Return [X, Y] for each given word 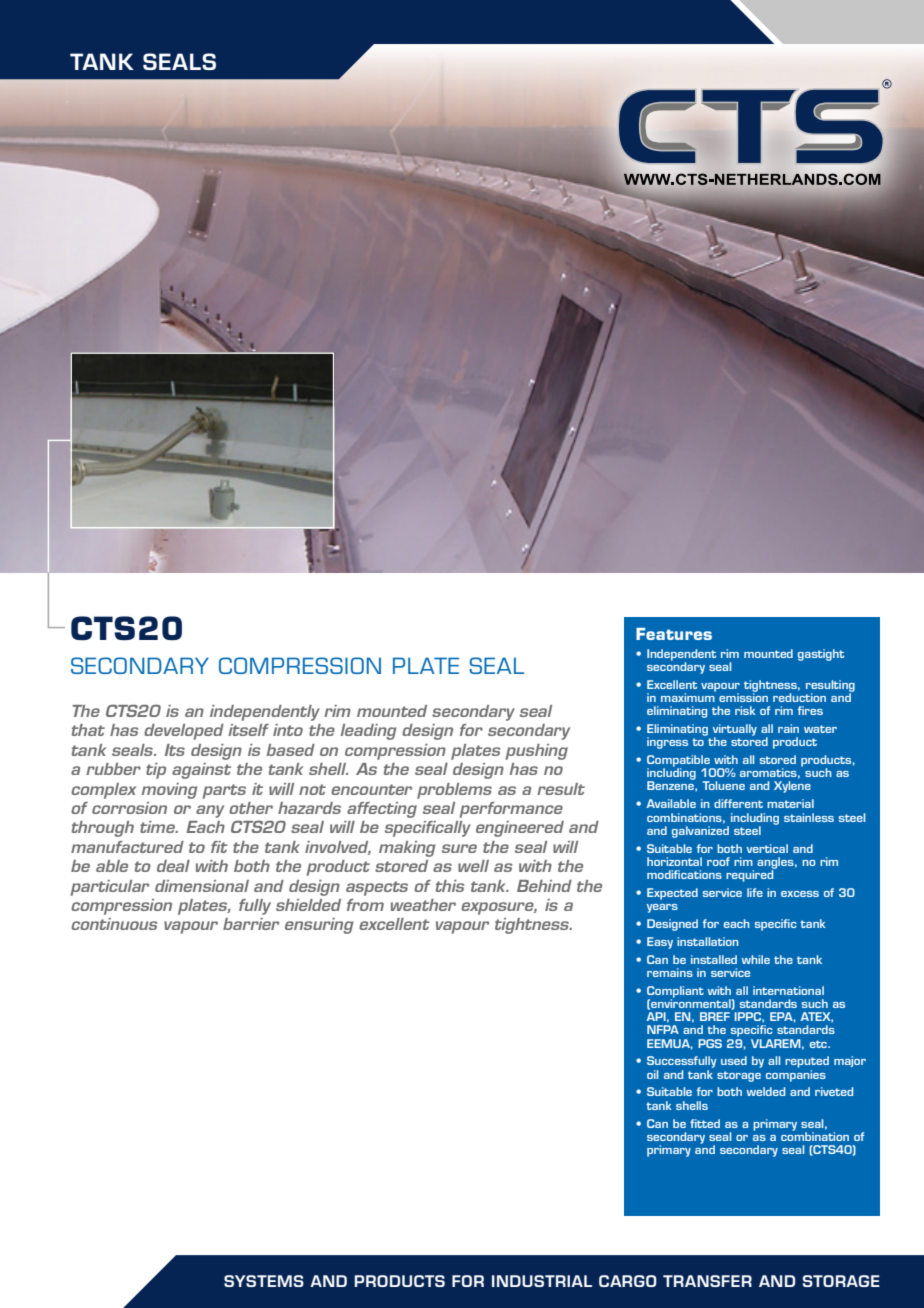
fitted [705, 1123]
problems [454, 791]
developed [184, 732]
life [755, 892]
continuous [114, 924]
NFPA [663, 1029]
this [450, 886]
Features [674, 634]
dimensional [202, 886]
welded [766, 1091]
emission [743, 696]
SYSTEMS [264, 1281]
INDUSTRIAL [542, 1281]
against [201, 771]
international [788, 990]
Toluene [724, 785]
